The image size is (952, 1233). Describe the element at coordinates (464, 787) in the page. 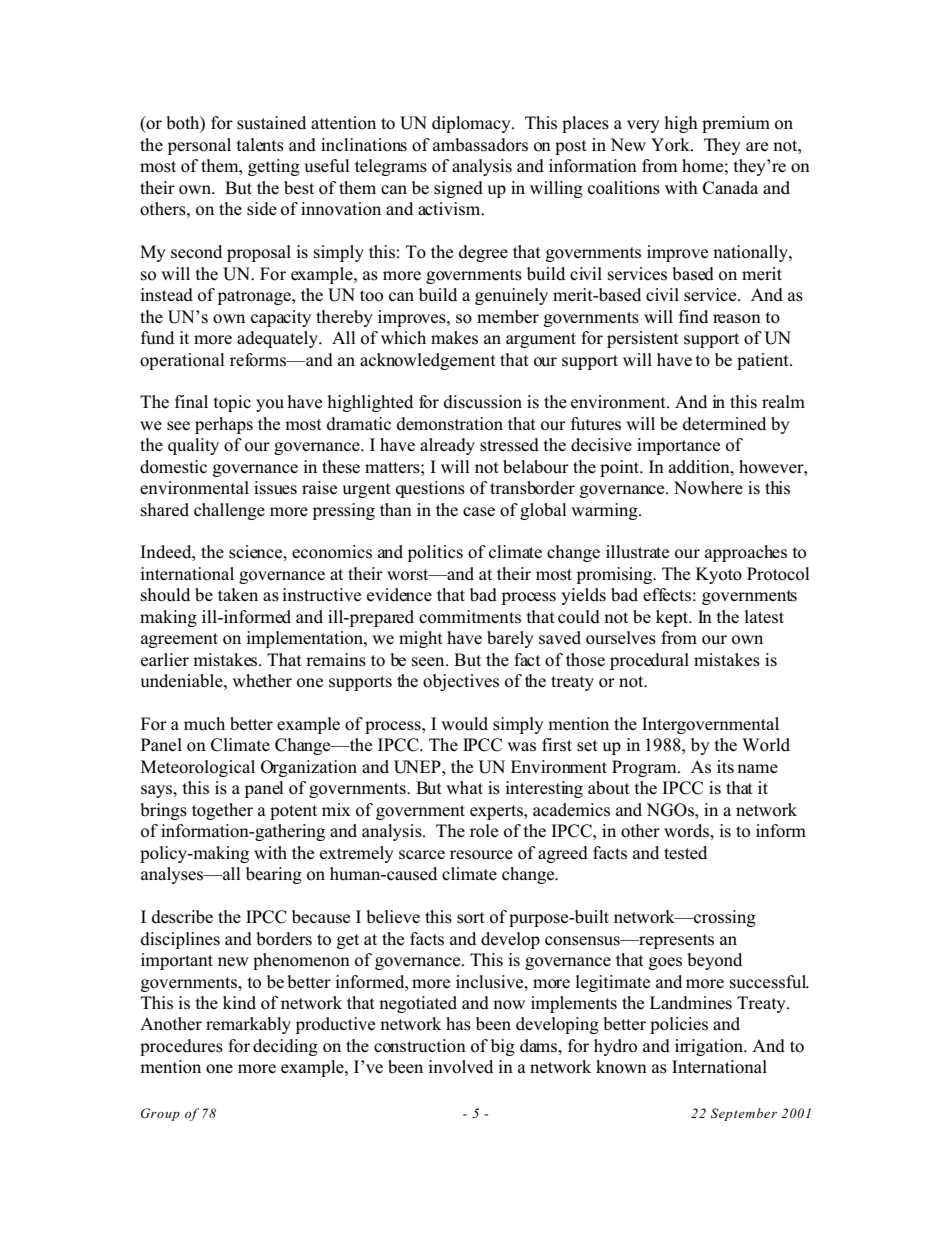

I see `what` at that location.
